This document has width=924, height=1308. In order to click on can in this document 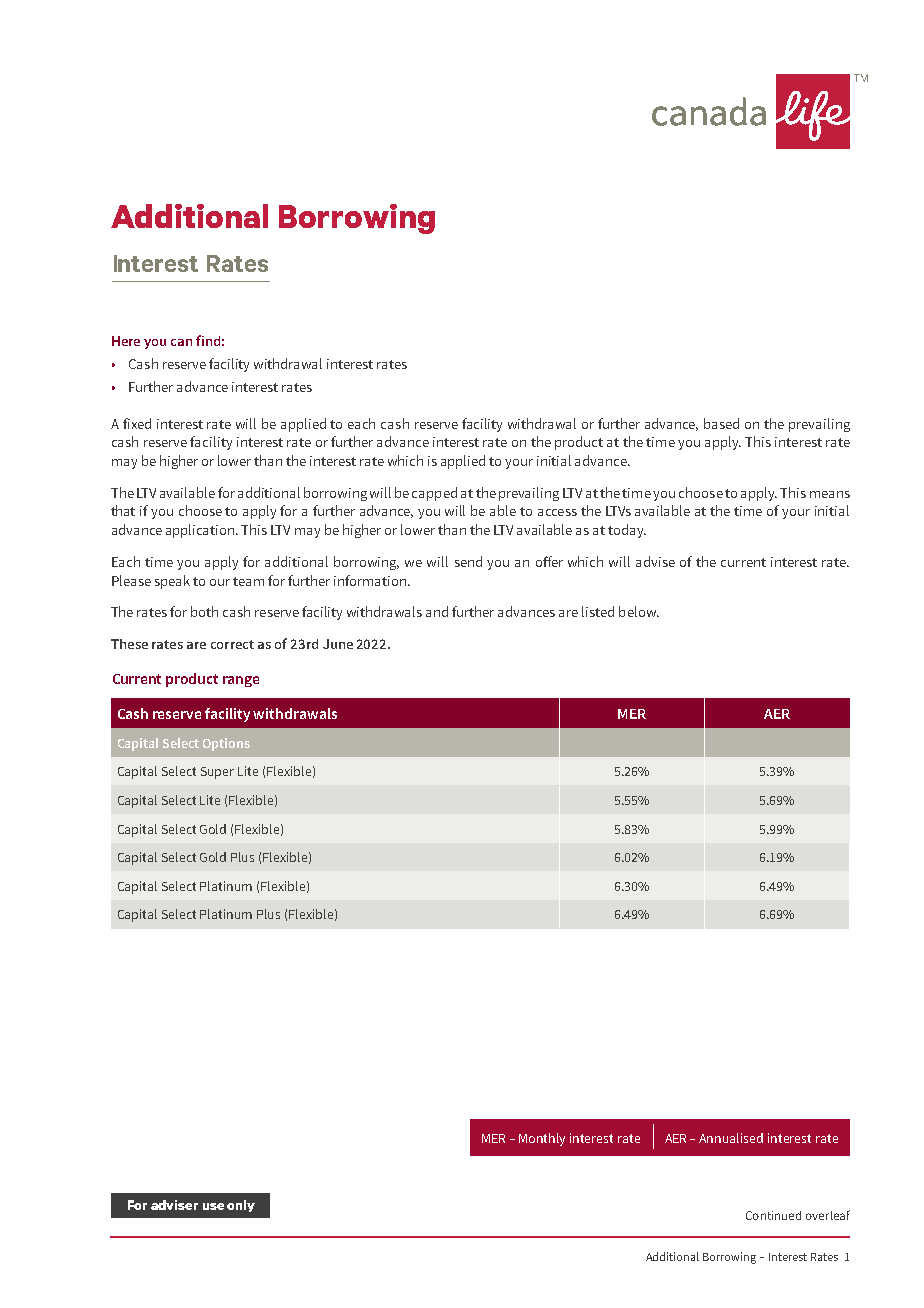, I will do `click(181, 342)`.
